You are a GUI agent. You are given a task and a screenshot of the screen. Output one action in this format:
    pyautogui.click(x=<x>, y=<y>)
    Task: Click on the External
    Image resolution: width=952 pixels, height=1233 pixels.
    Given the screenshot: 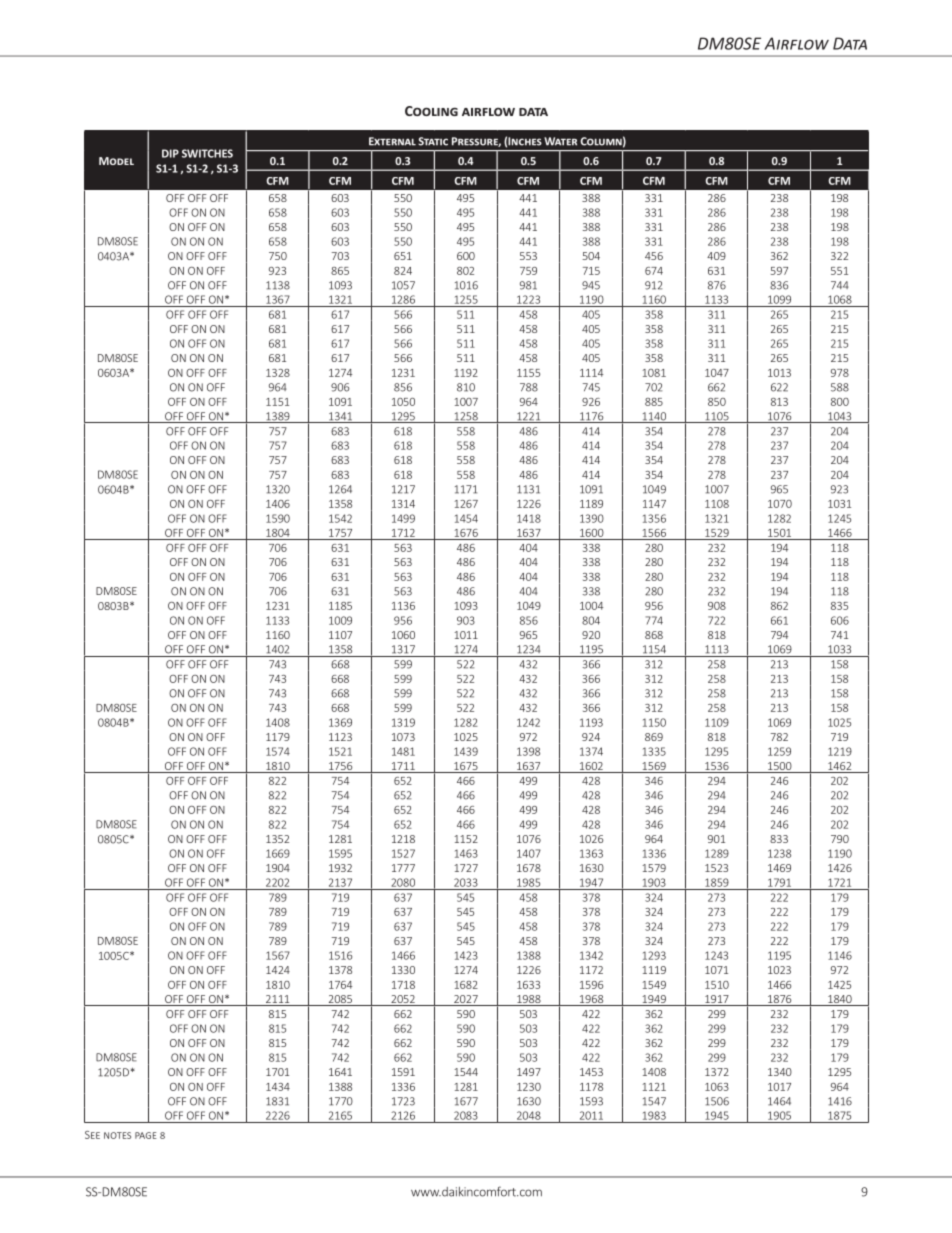 What is the action you would take?
    pyautogui.click(x=392, y=141)
